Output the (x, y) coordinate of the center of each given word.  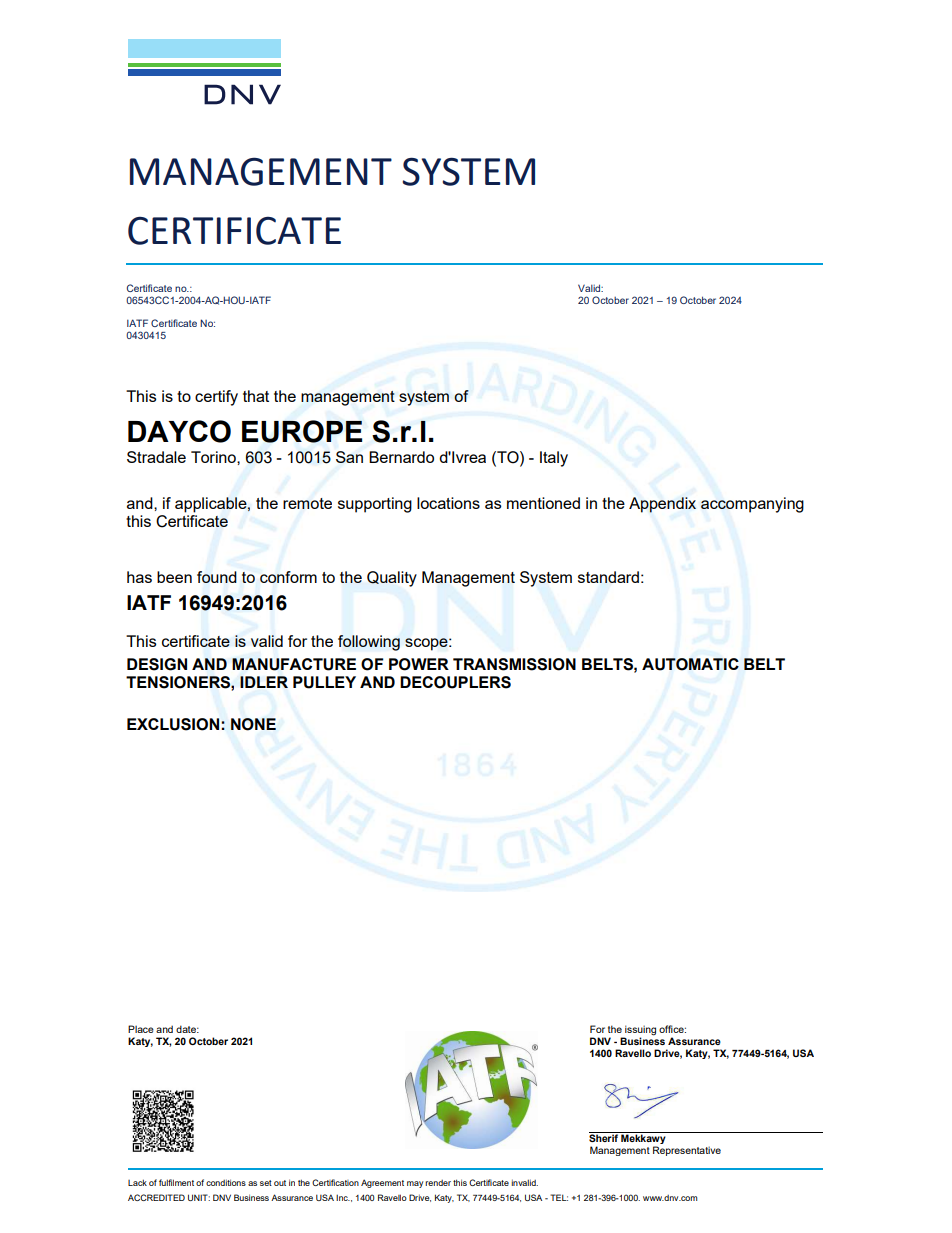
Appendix (662, 505)
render (438, 1183)
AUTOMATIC (690, 664)
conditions (226, 1182)
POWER (419, 664)
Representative (687, 1151)
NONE (253, 724)
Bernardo (401, 457)
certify (216, 398)
